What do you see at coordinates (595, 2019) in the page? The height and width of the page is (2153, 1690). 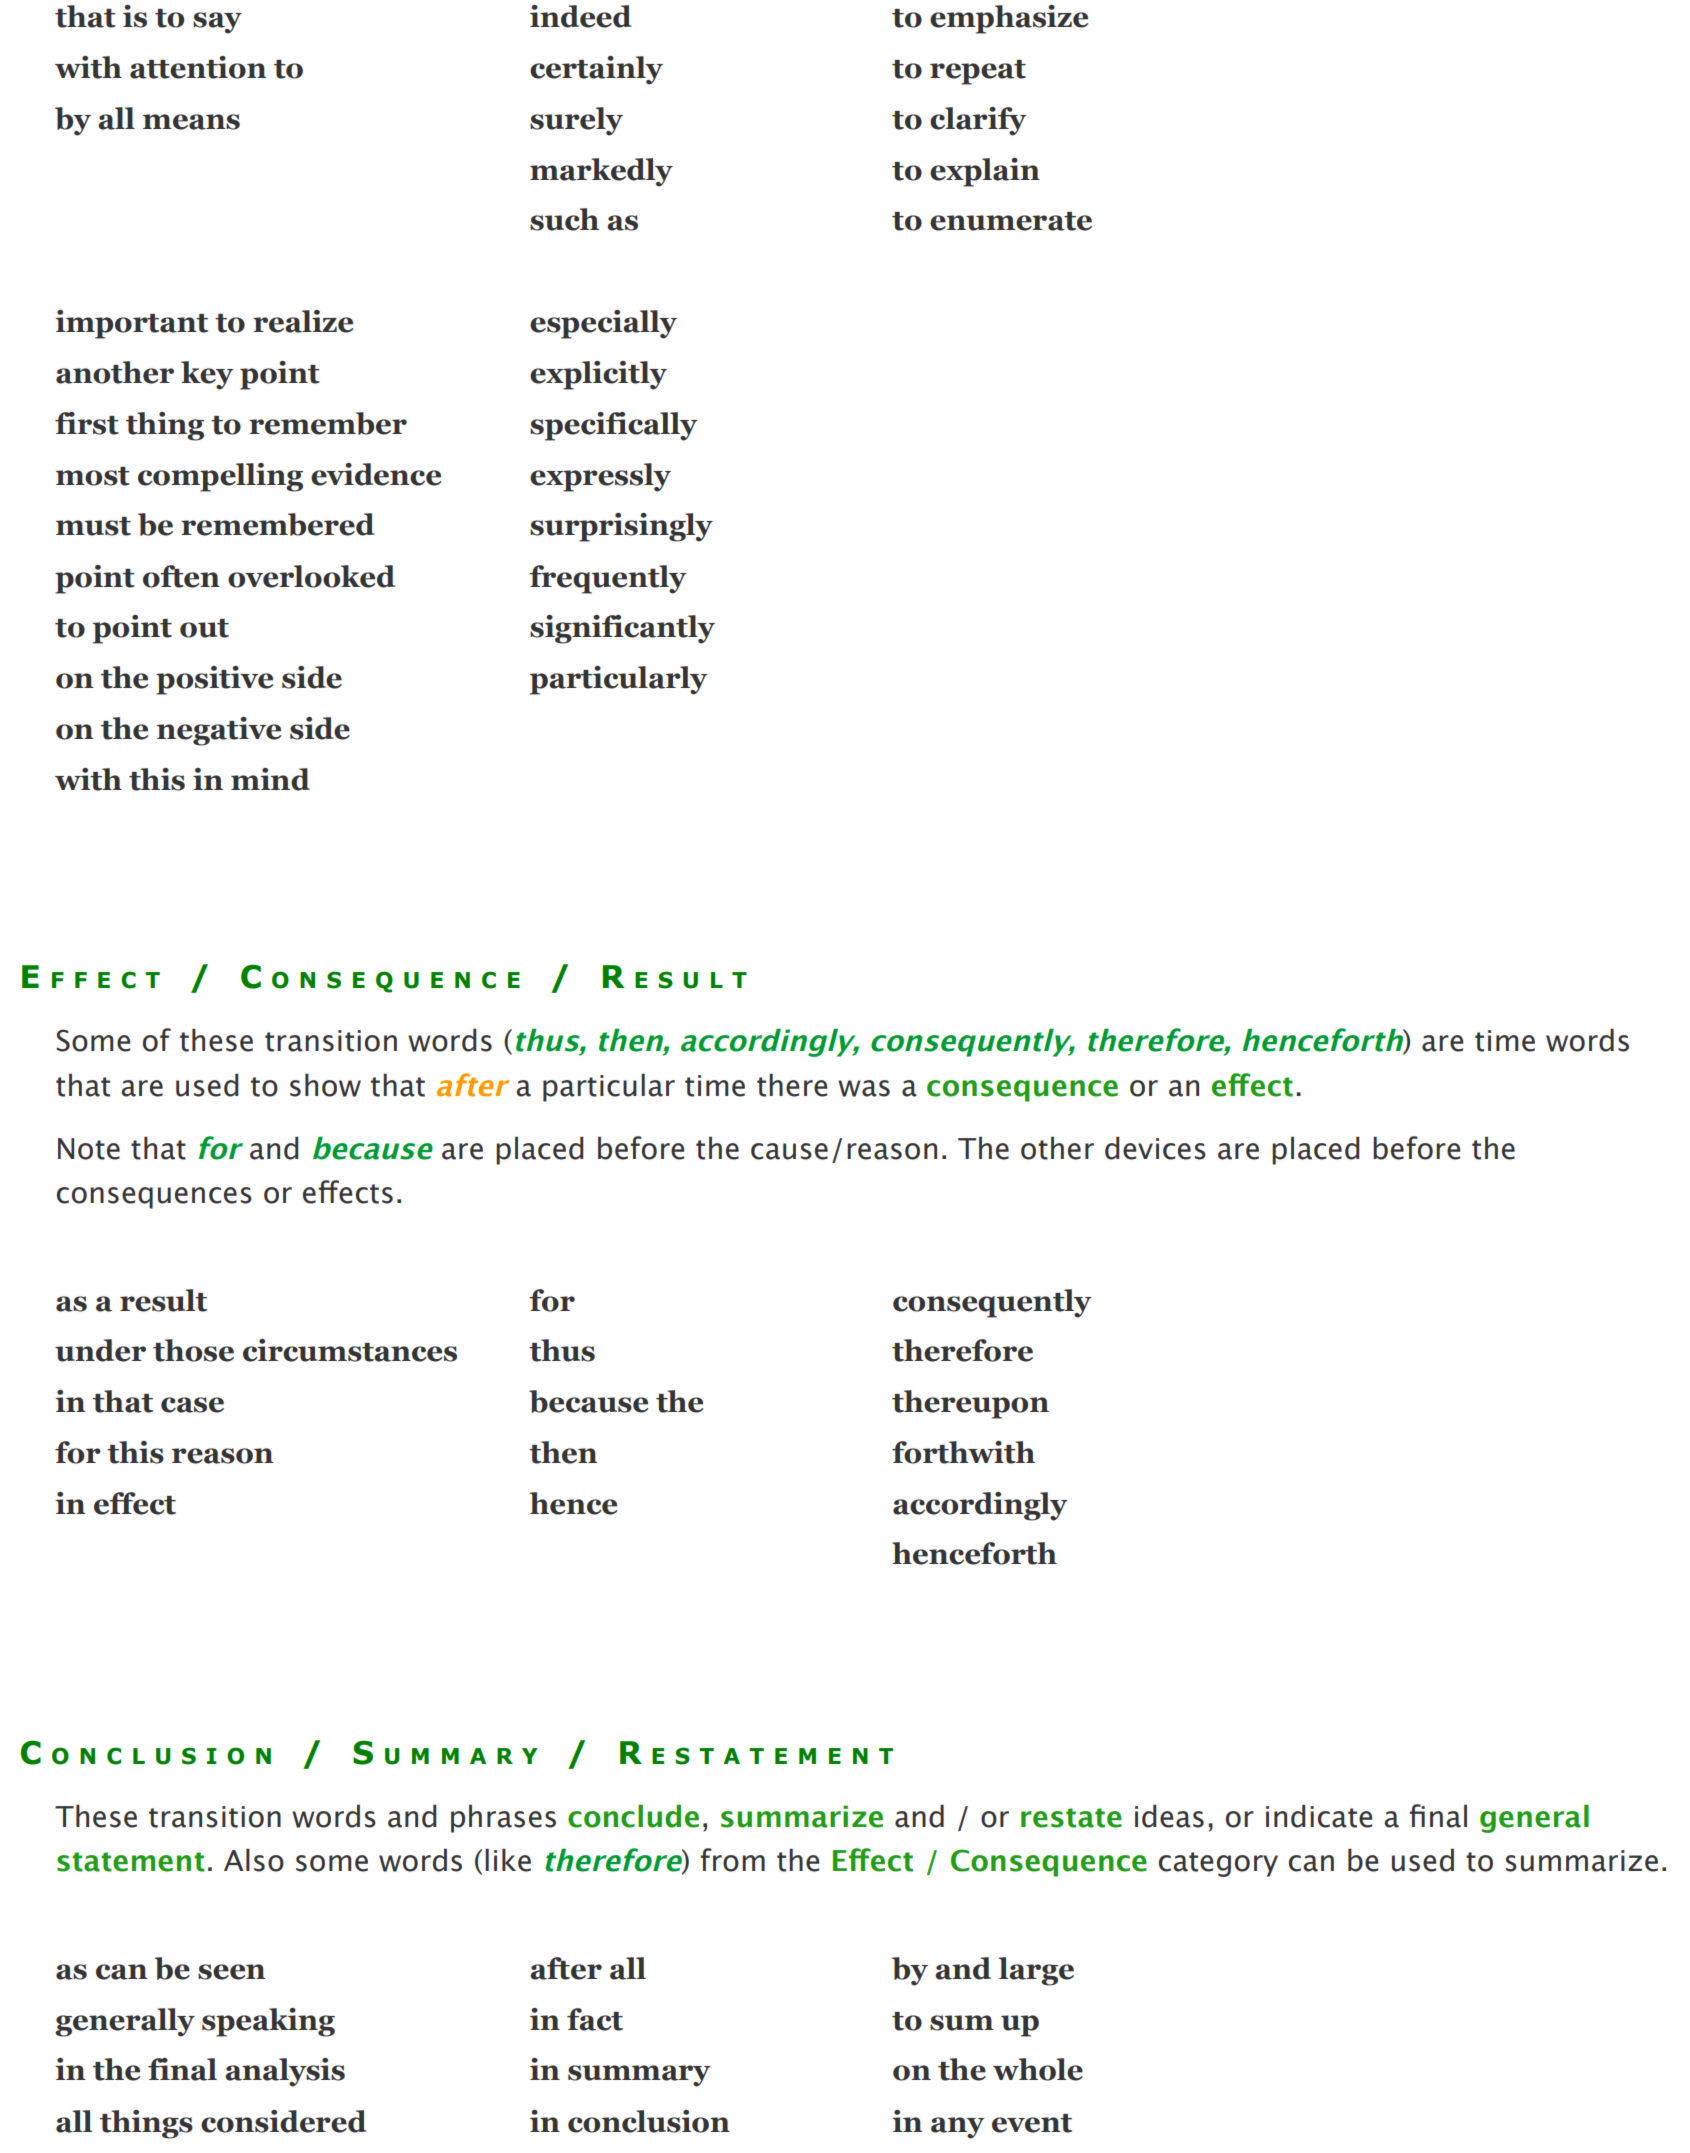 I see `fact` at bounding box center [595, 2019].
